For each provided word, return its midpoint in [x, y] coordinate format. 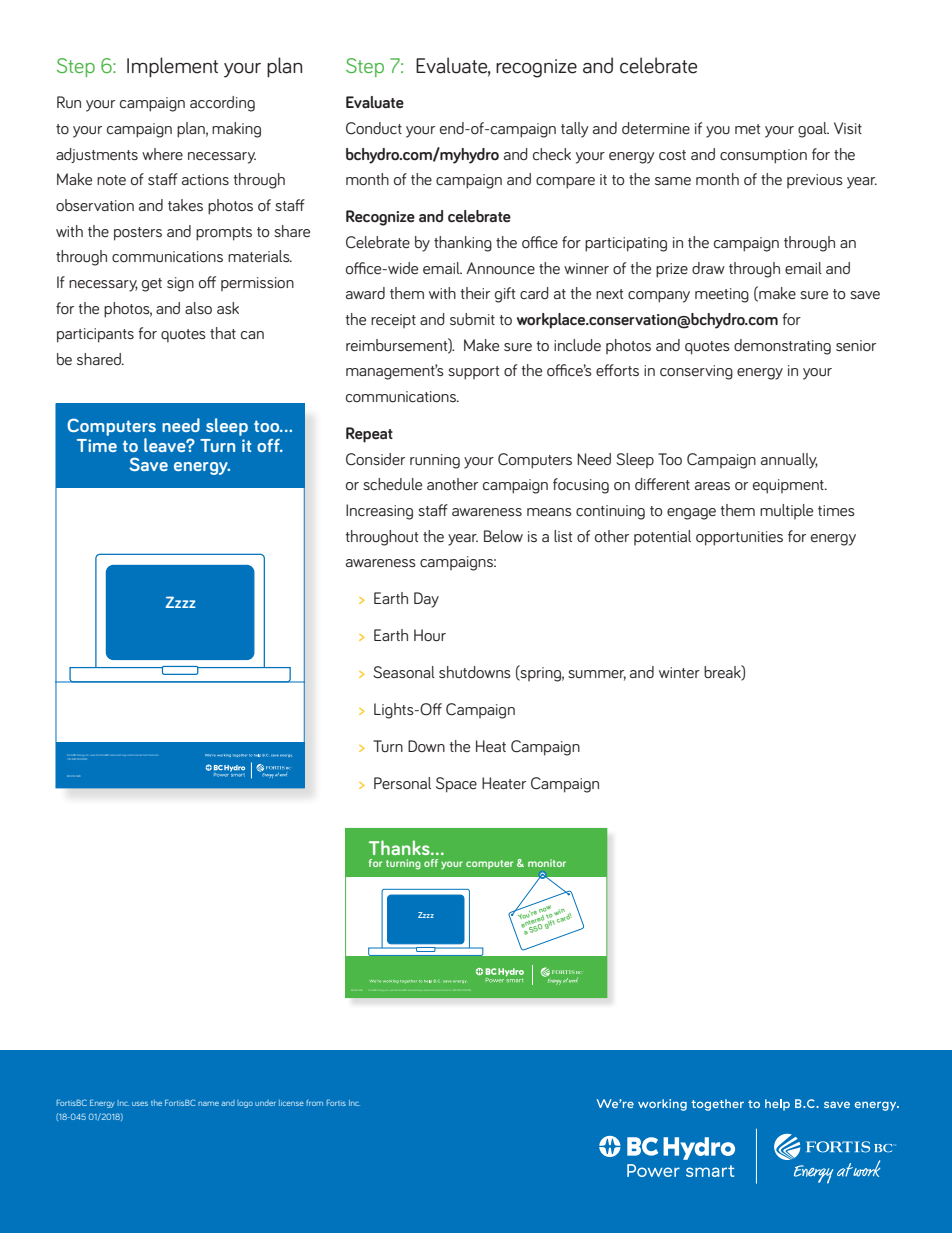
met [747, 129]
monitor [547, 863]
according [222, 104]
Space [456, 785]
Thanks [400, 847]
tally [574, 130]
